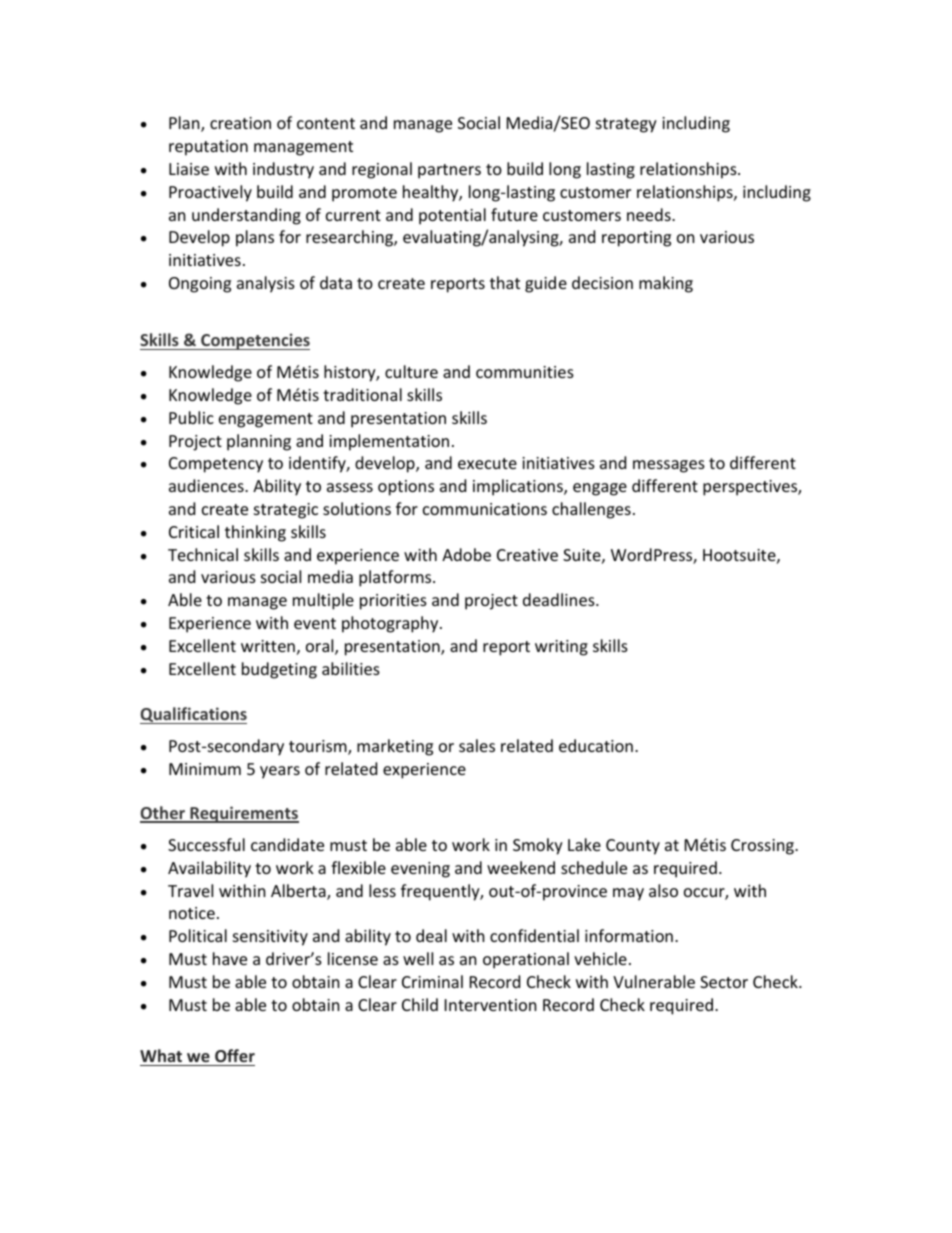 This page has width=952, height=1233. Describe the element at coordinates (666, 284) in the page. I see `making` at that location.
